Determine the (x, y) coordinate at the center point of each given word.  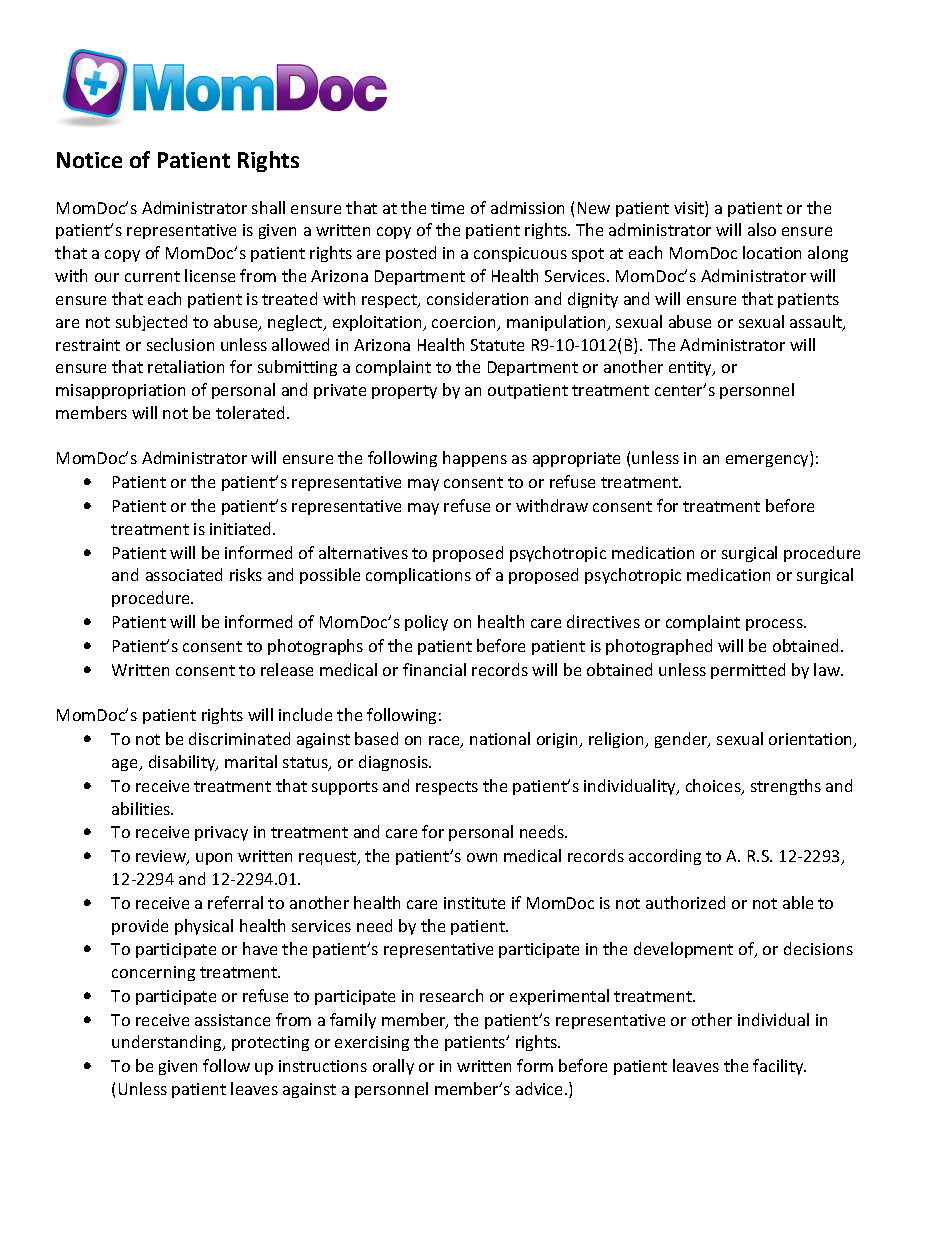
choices (714, 787)
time (447, 208)
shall (268, 207)
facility (779, 1067)
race (445, 742)
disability (183, 763)
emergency (768, 461)
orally (393, 1067)
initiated (242, 528)
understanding (168, 1043)
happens (475, 459)
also (762, 229)
